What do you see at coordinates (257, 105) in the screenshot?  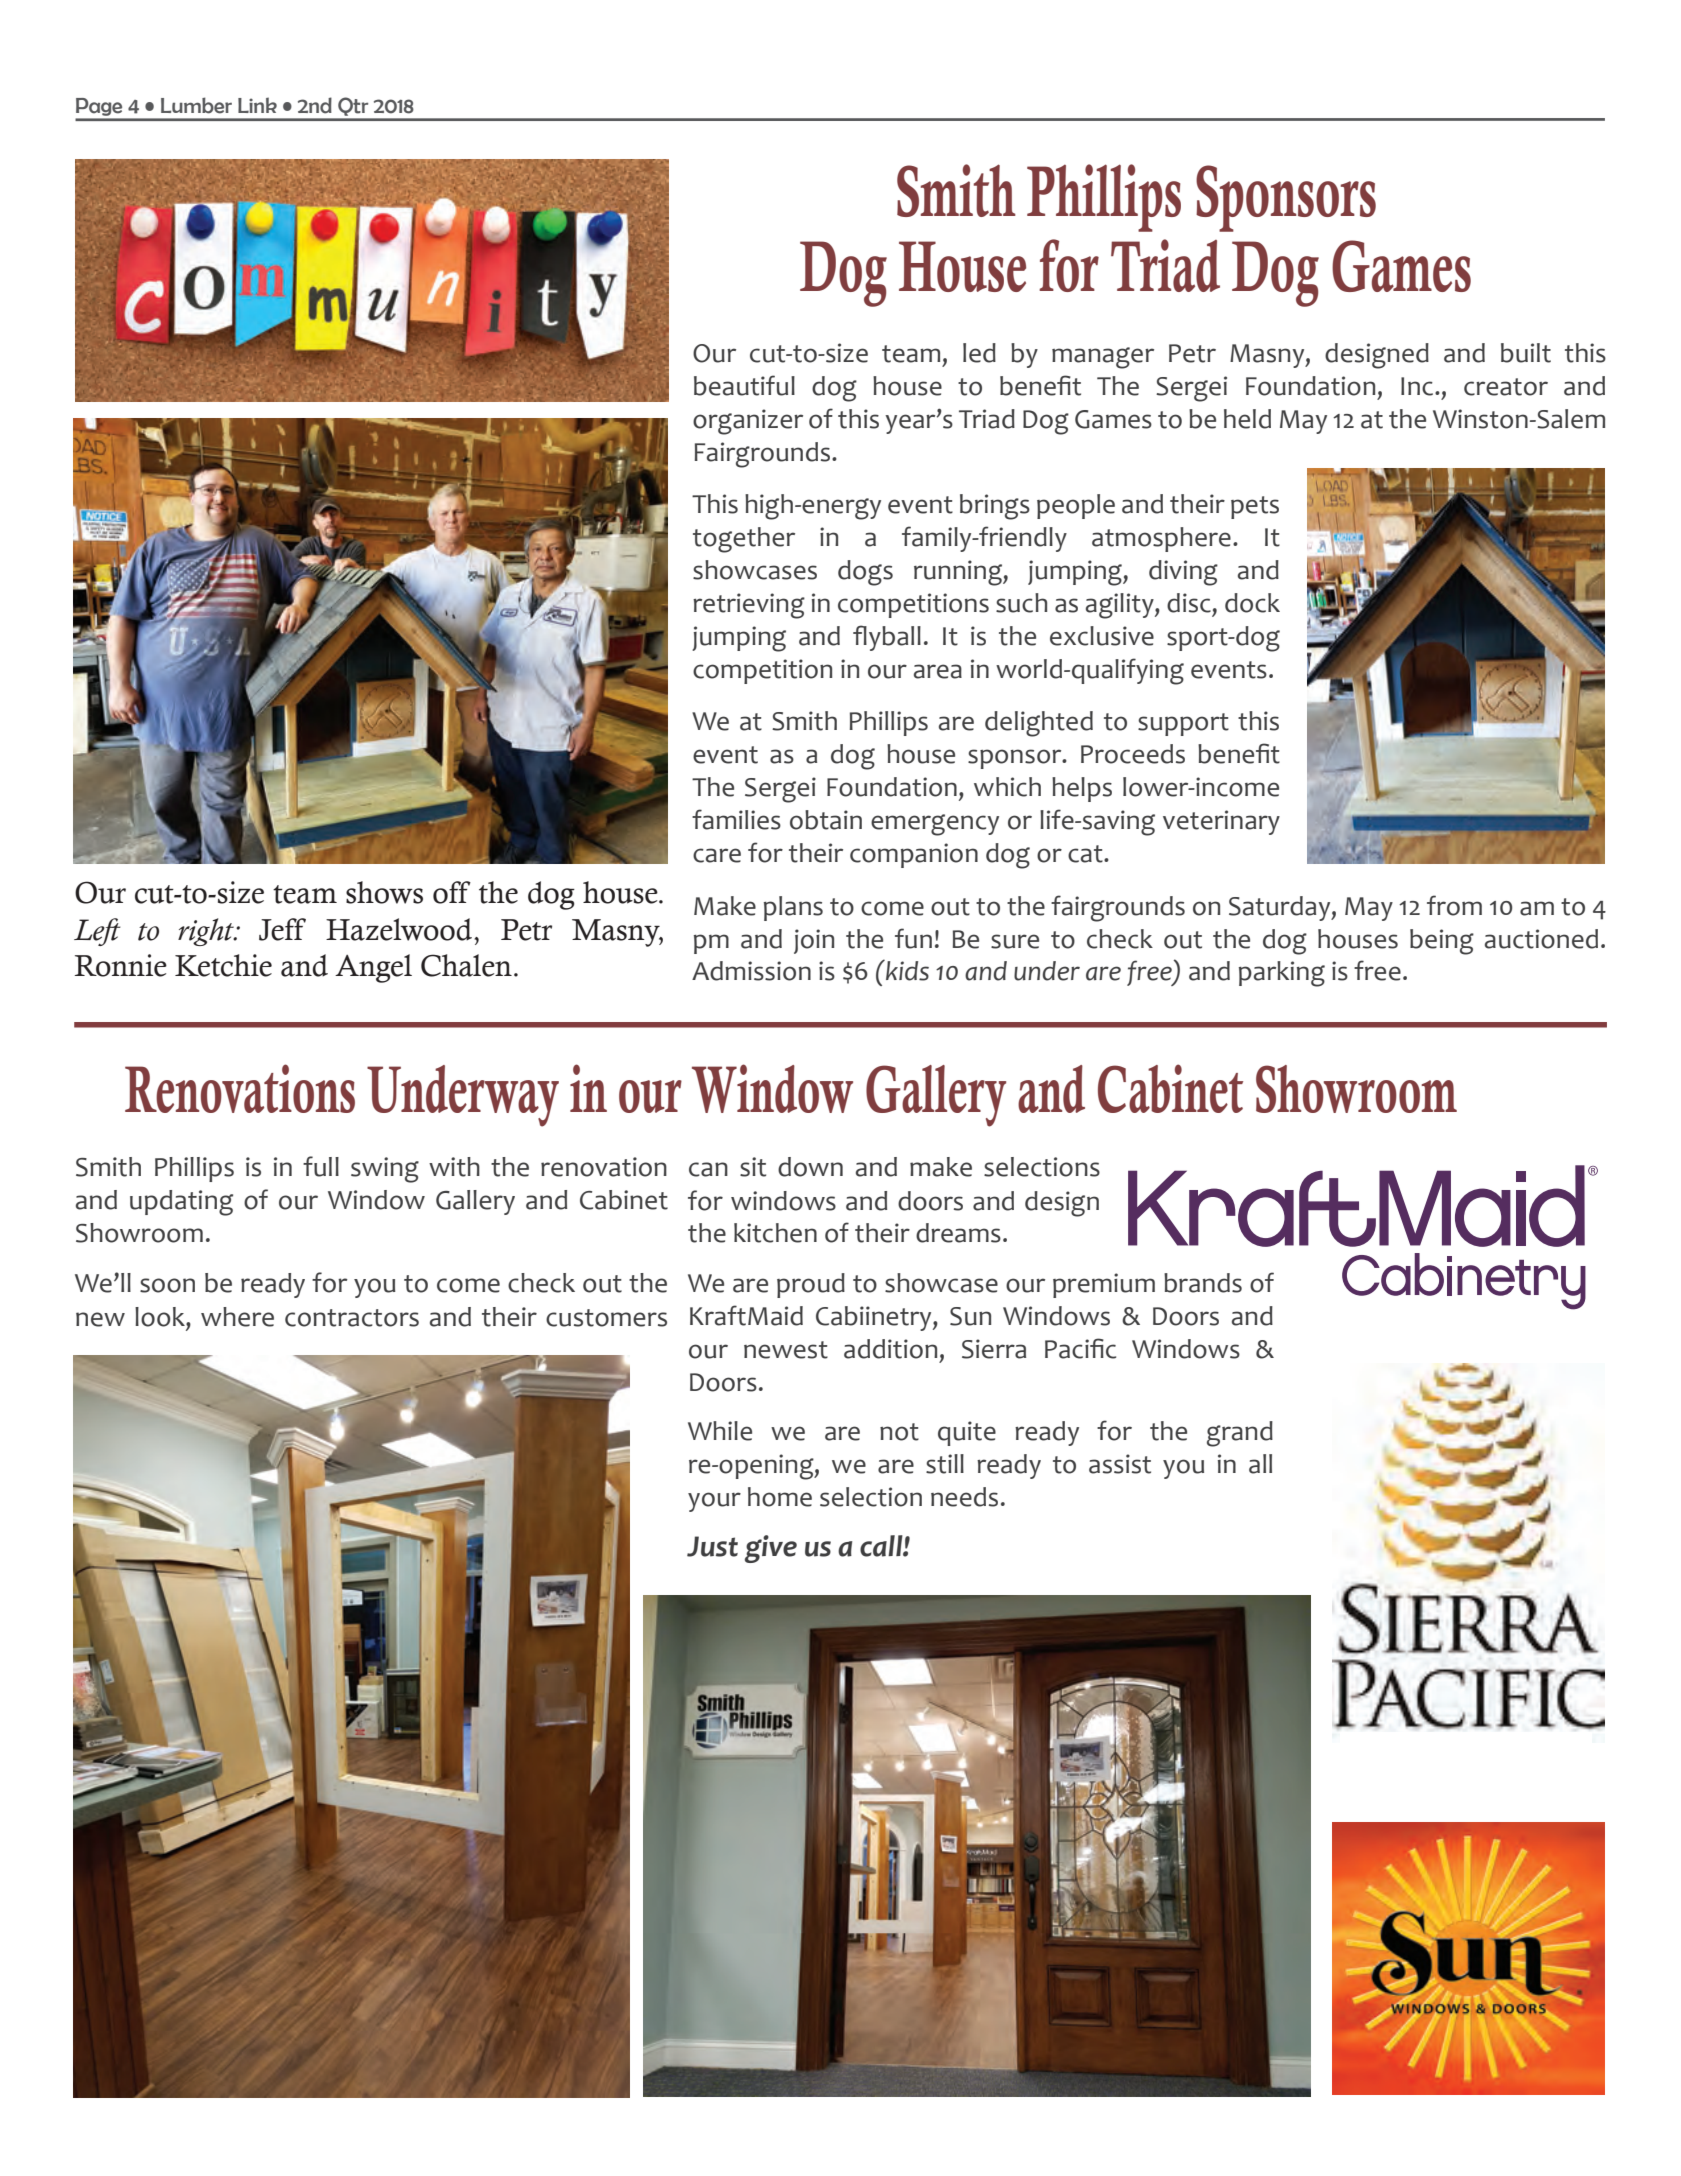 I see `Link` at bounding box center [257, 105].
